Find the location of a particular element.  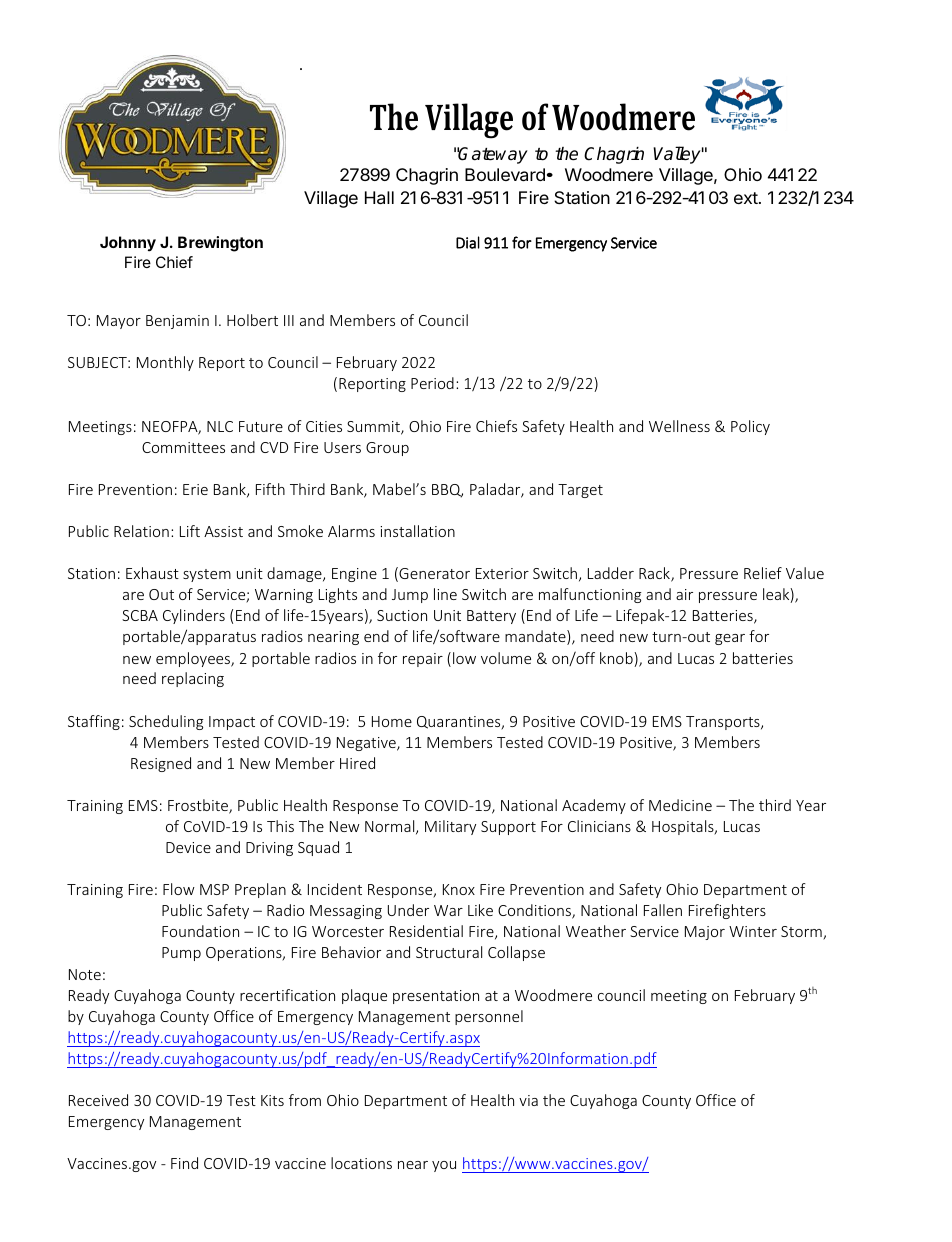

Dial is located at coordinates (468, 242).
